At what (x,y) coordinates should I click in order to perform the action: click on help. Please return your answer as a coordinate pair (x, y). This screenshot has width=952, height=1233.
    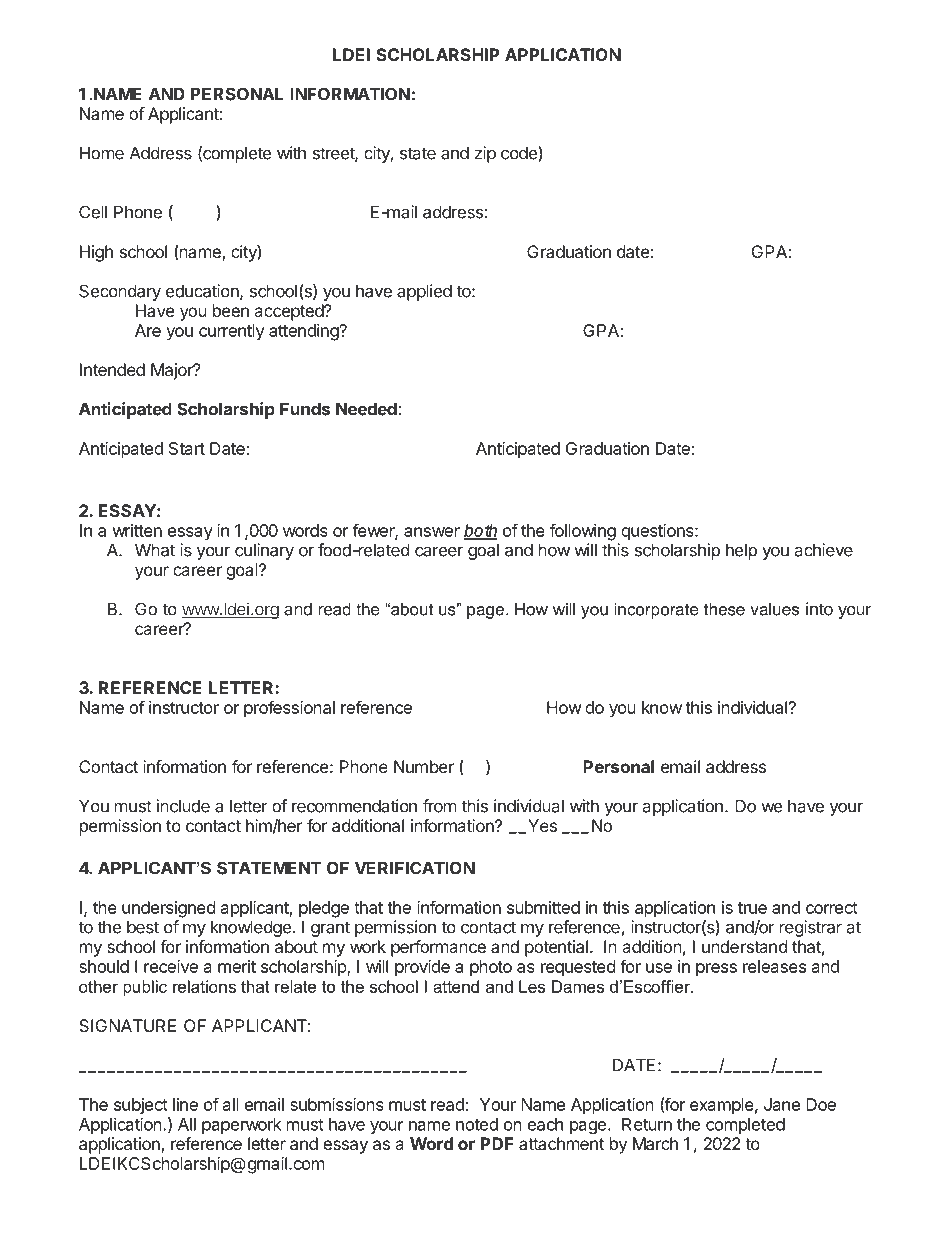
    Looking at the image, I should click on (741, 551).
